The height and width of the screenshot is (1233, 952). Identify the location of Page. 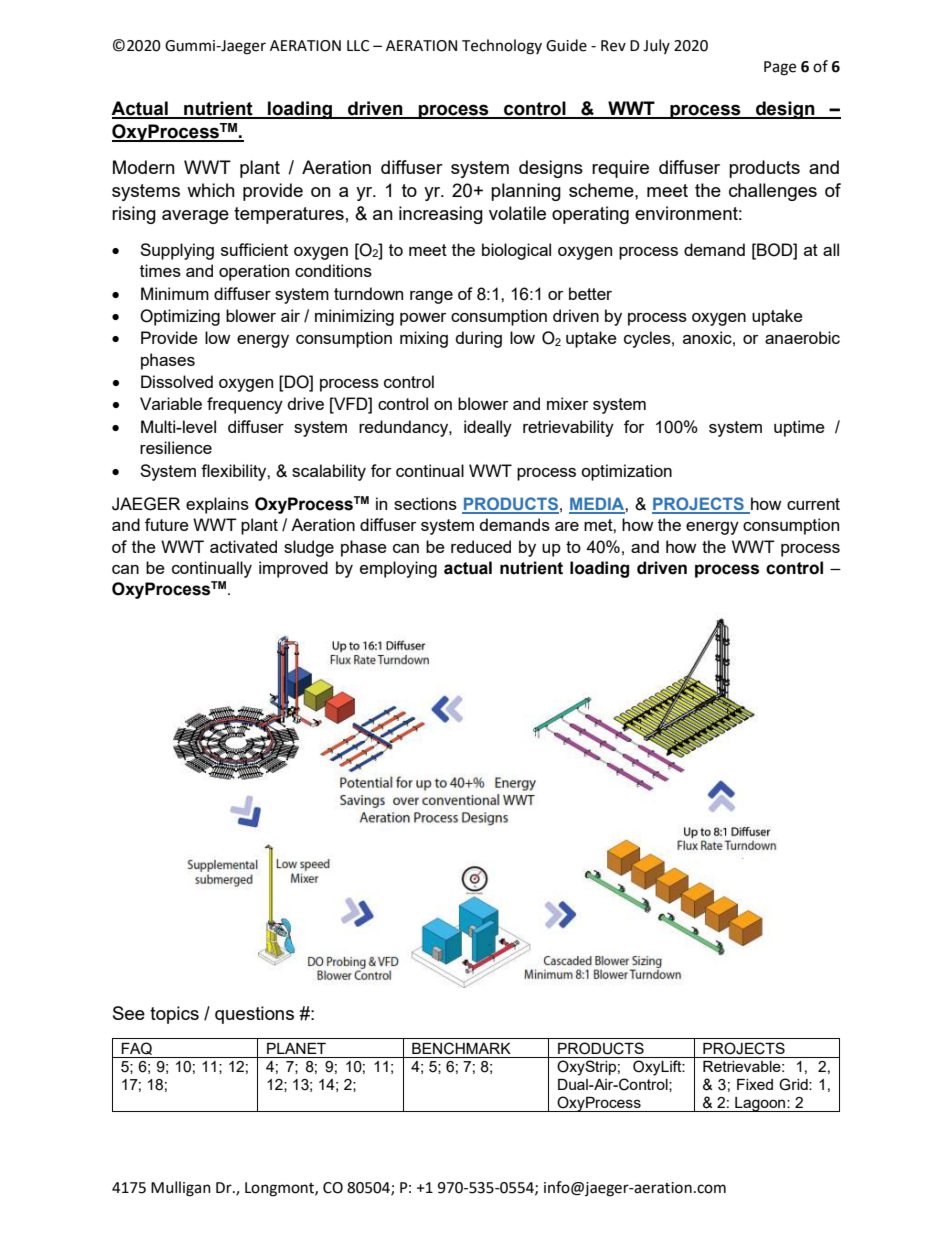
(780, 68).
